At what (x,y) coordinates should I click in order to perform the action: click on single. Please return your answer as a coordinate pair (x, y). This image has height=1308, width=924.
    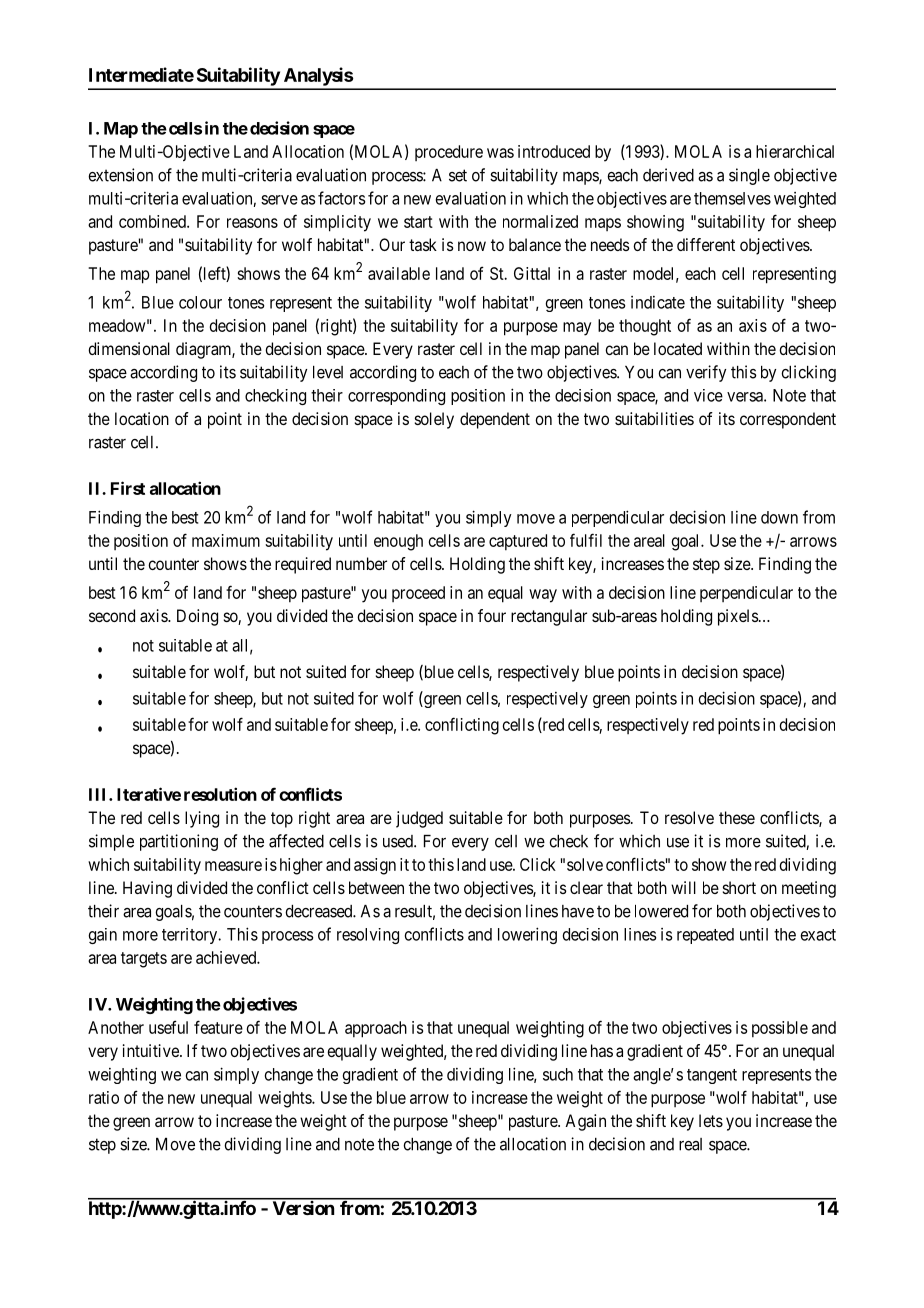
    Looking at the image, I should click on (749, 176).
